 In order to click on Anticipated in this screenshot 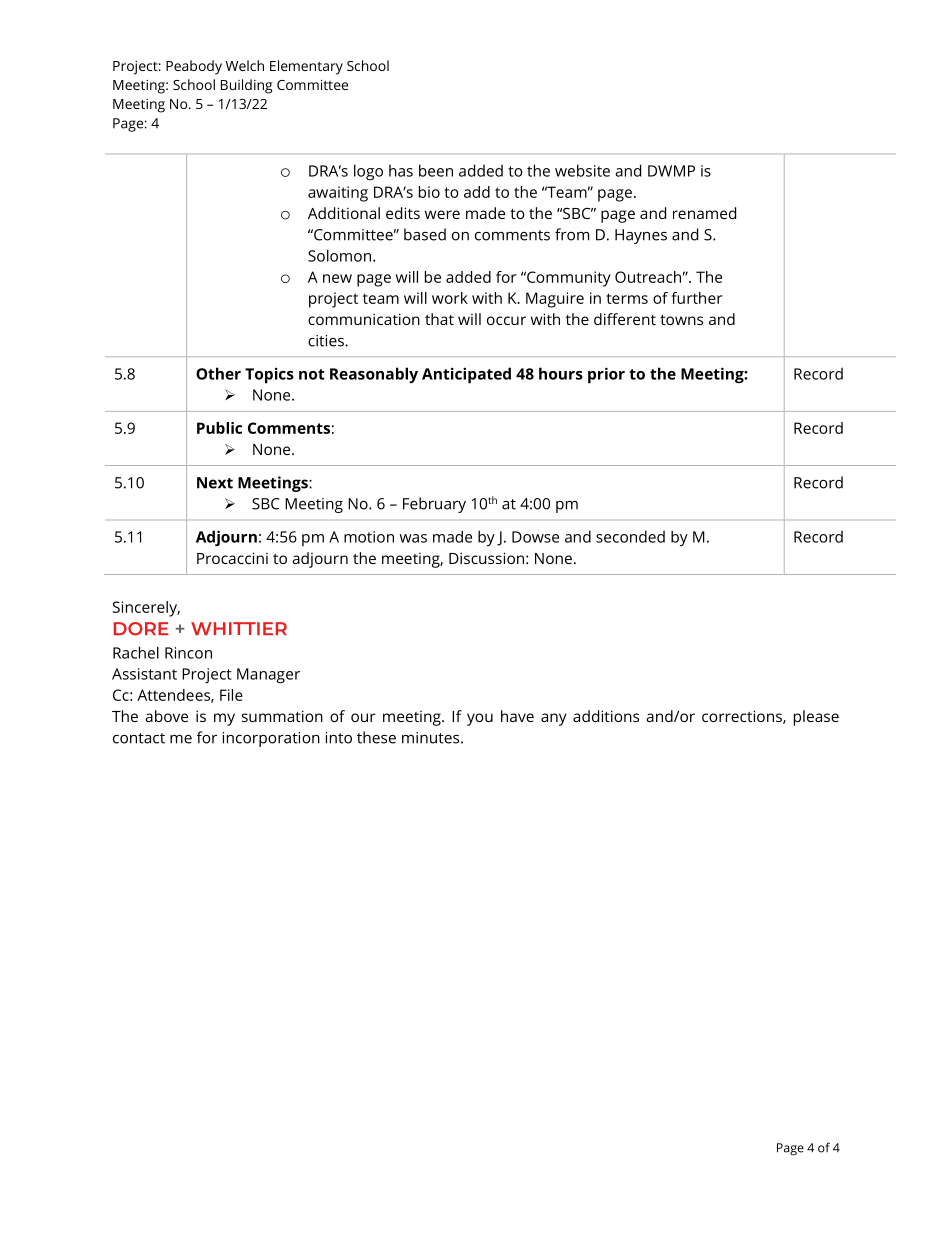, I will do `click(466, 375)`.
